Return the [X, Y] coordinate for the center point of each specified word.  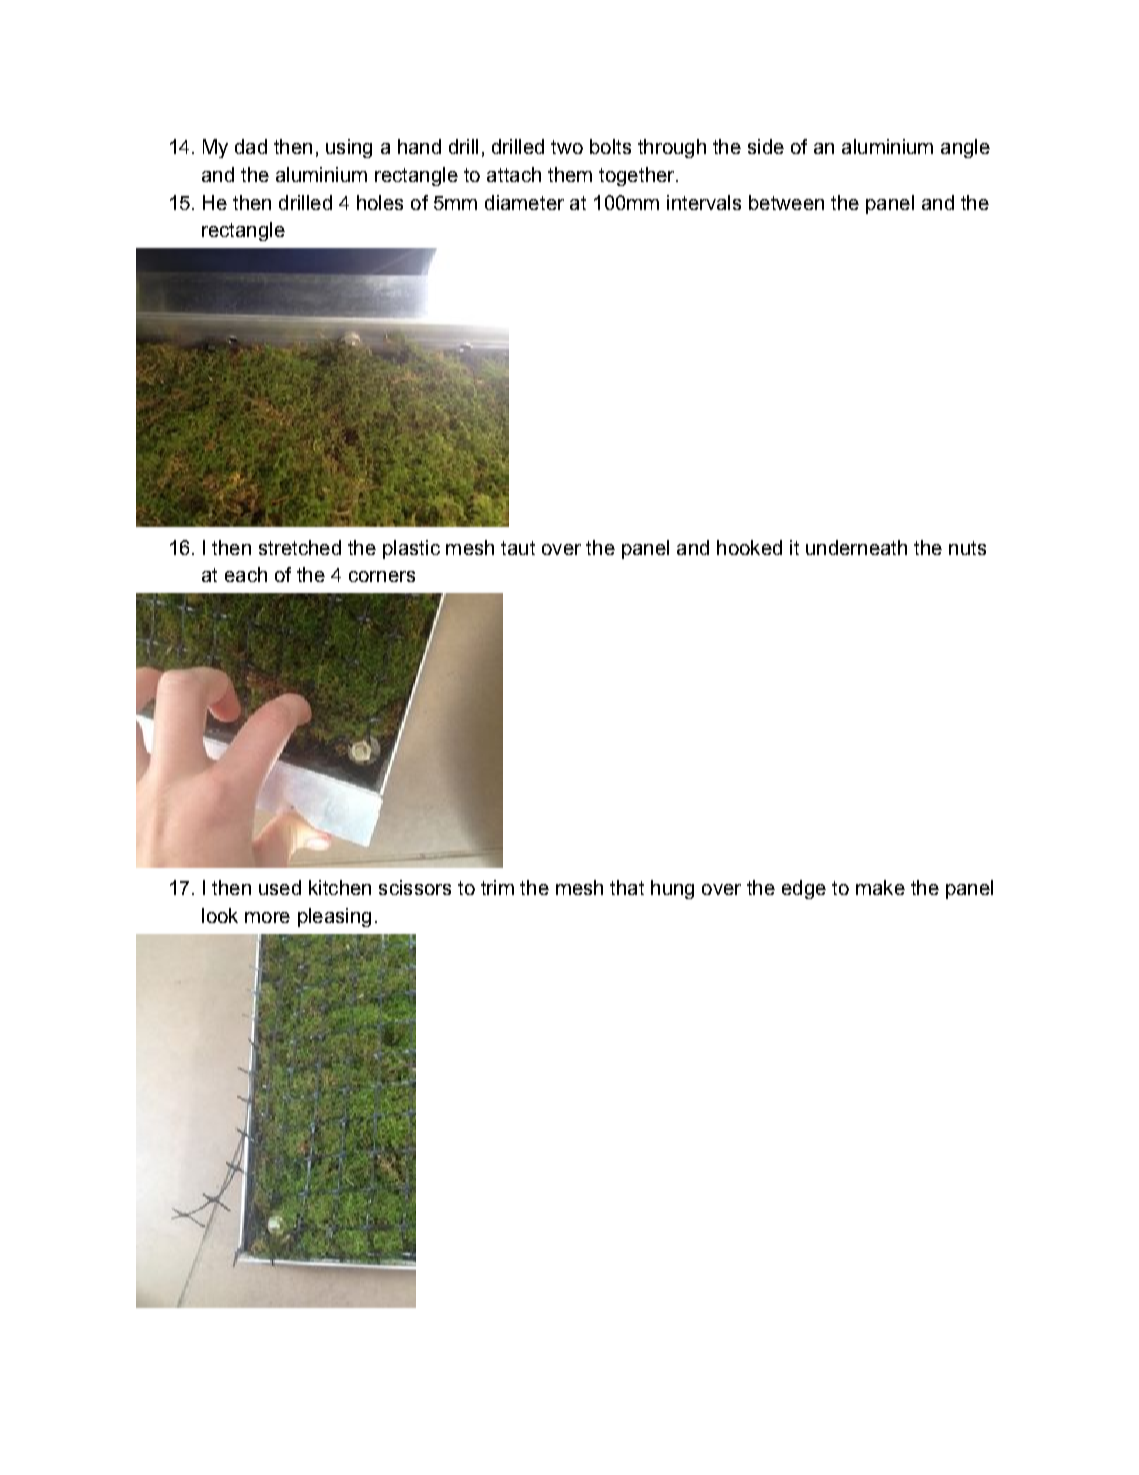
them [570, 174]
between [786, 202]
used [280, 887]
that [627, 887]
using [349, 148]
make [880, 887]
